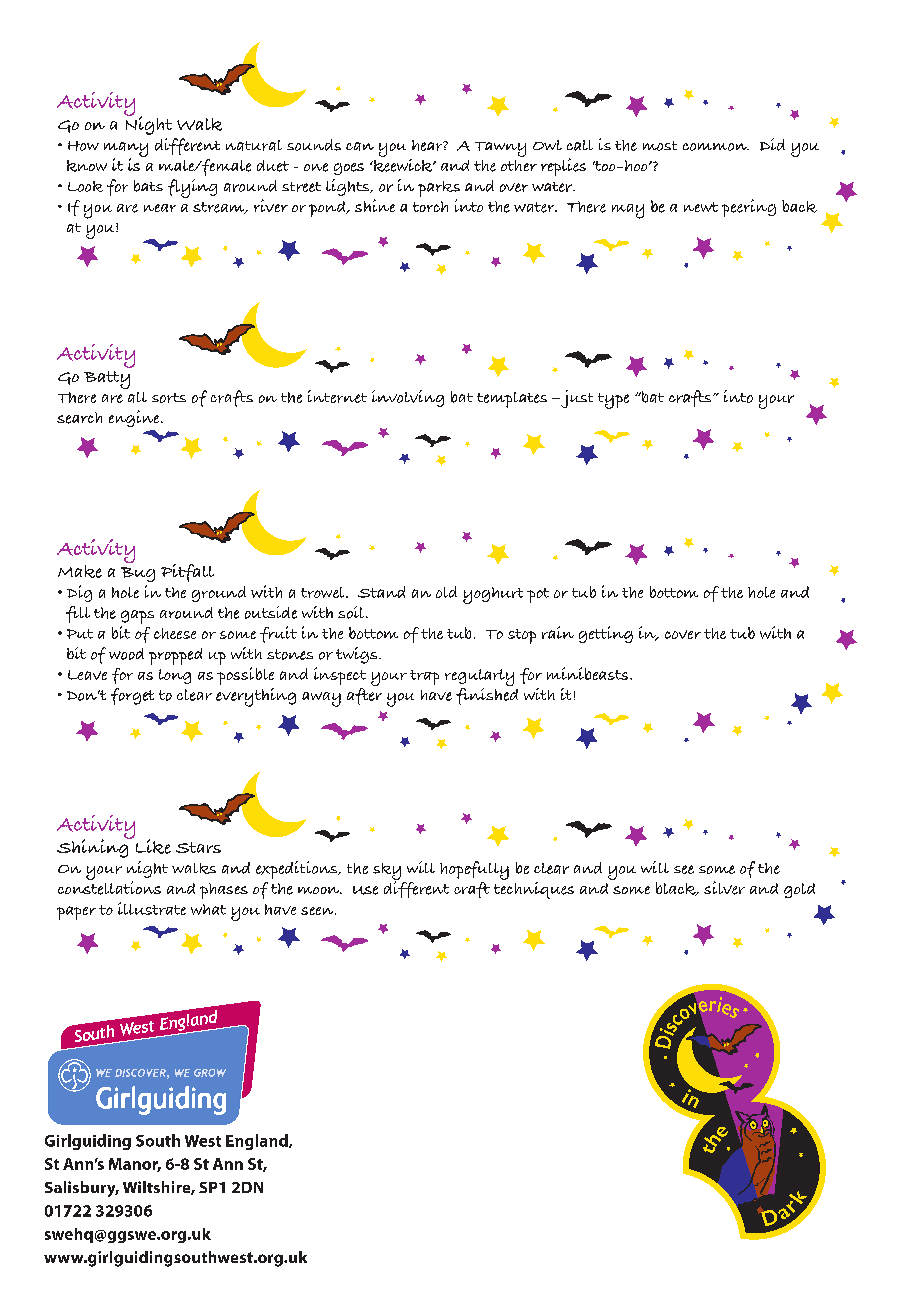 This page has width=924, height=1308. What do you see at coordinates (613, 401) in the page?
I see `type` at bounding box center [613, 401].
